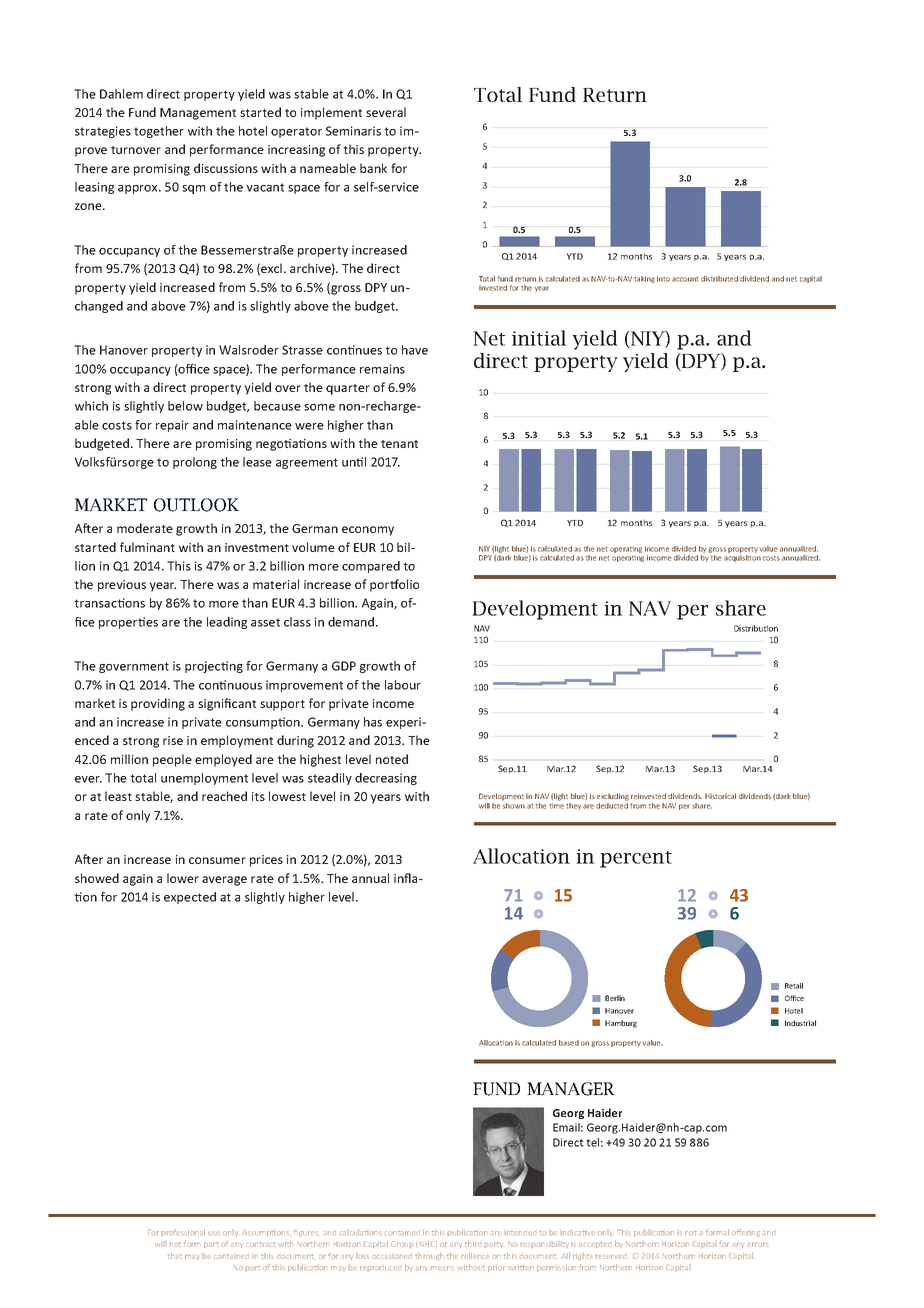  Describe the element at coordinates (794, 986) in the document. I see `Retail` at that location.
